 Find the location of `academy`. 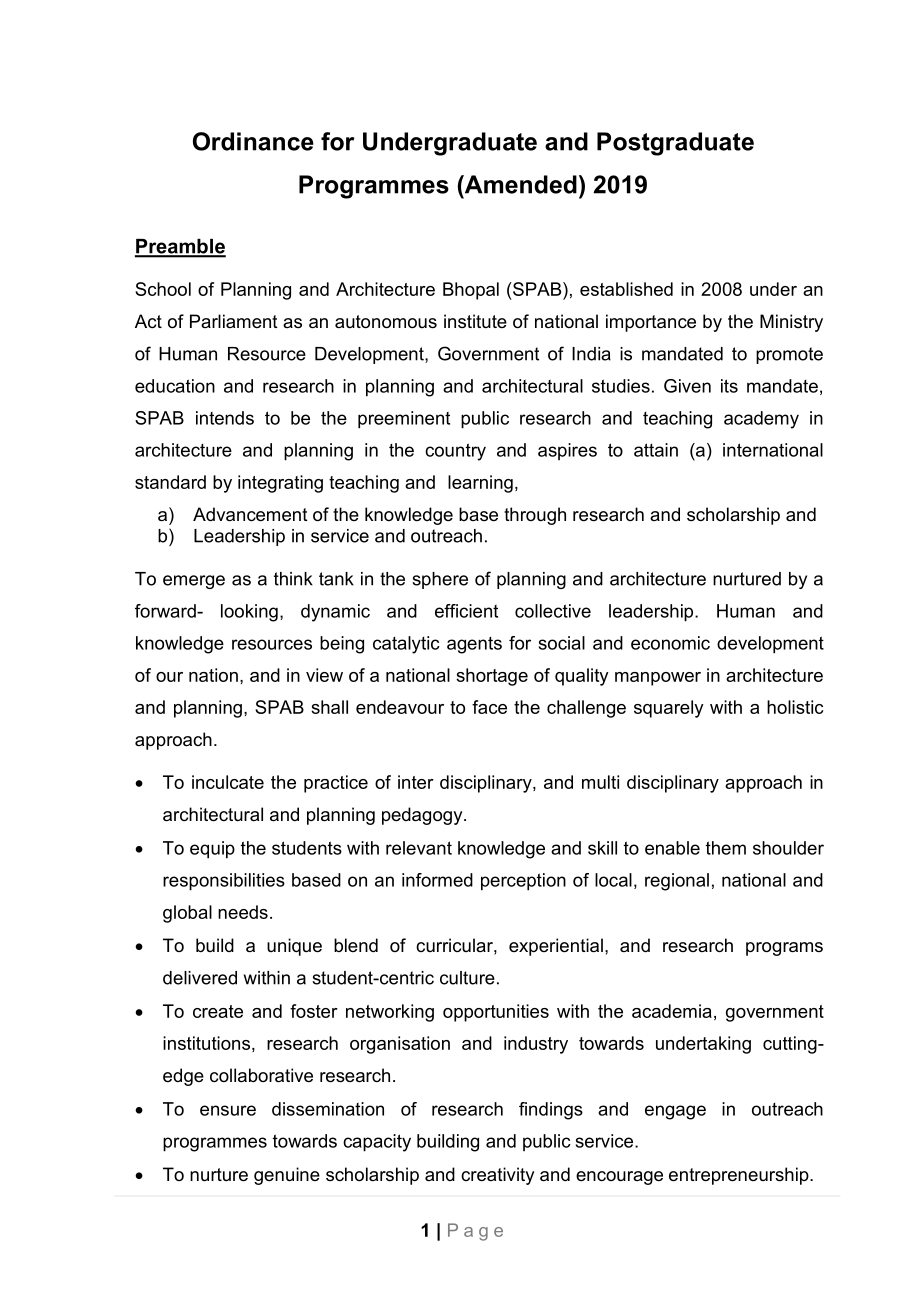

academy is located at coordinates (761, 420).
